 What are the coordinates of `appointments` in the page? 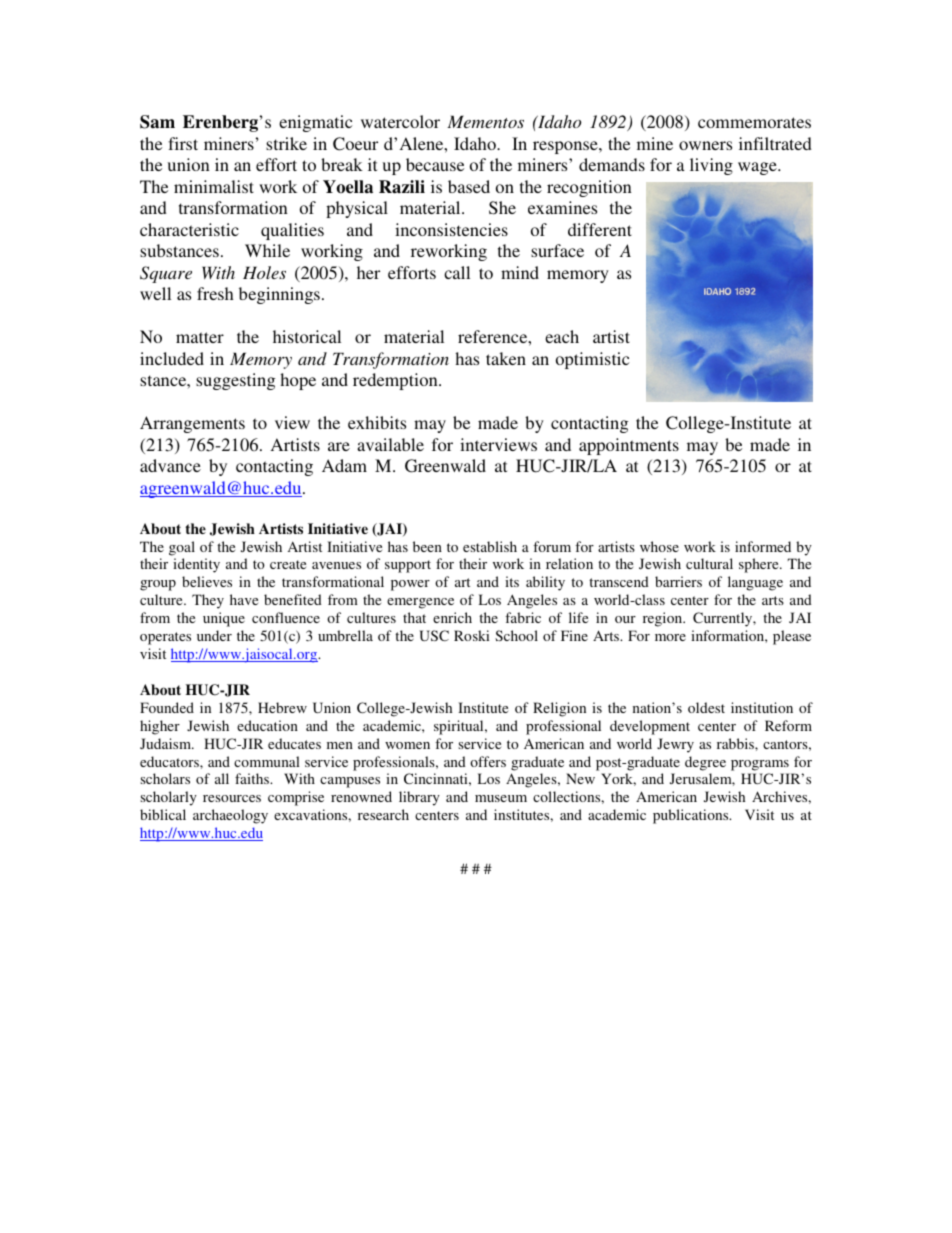 It's located at (629, 446).
